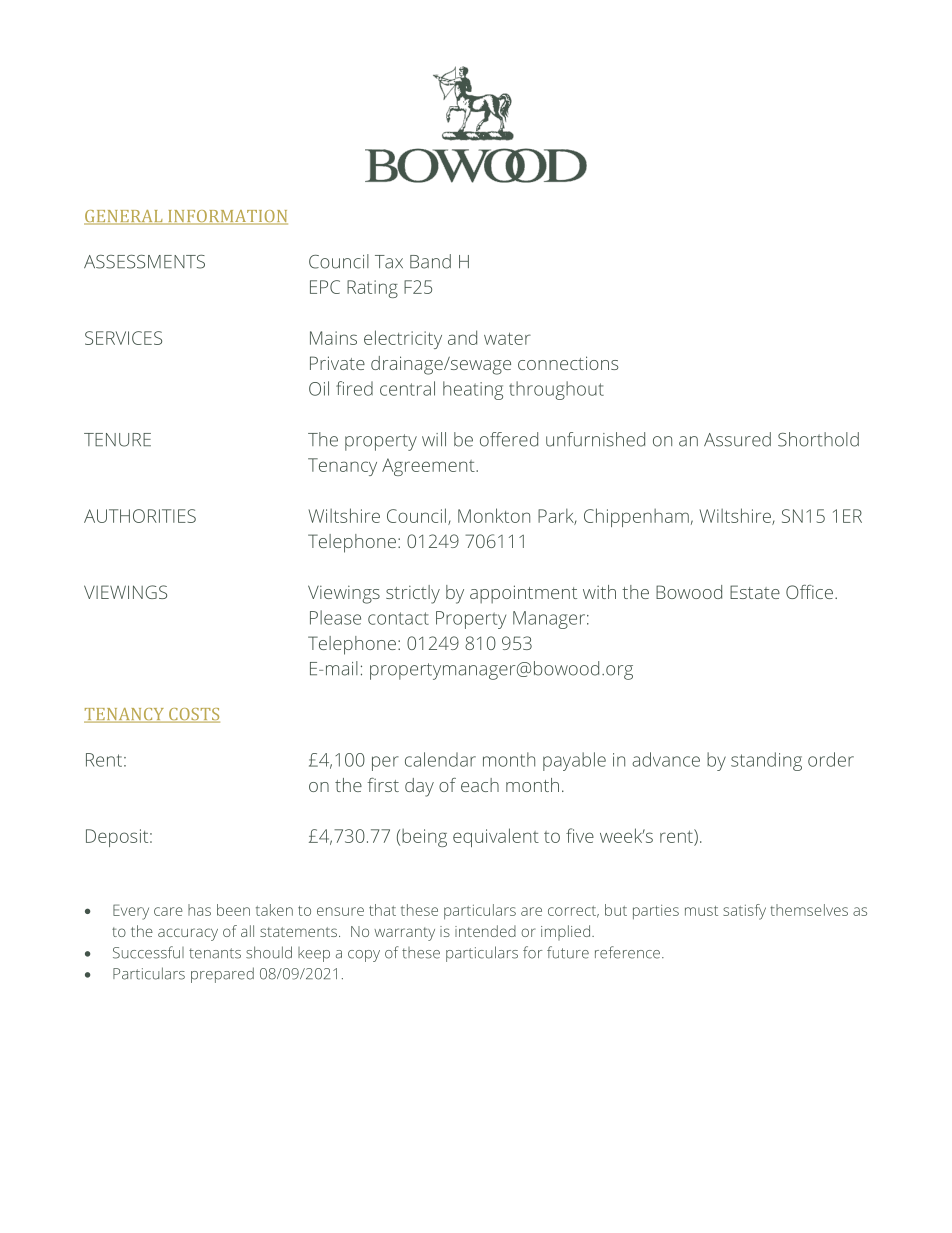 The width and height of the document is (952, 1233). I want to click on satisfy, so click(744, 912).
